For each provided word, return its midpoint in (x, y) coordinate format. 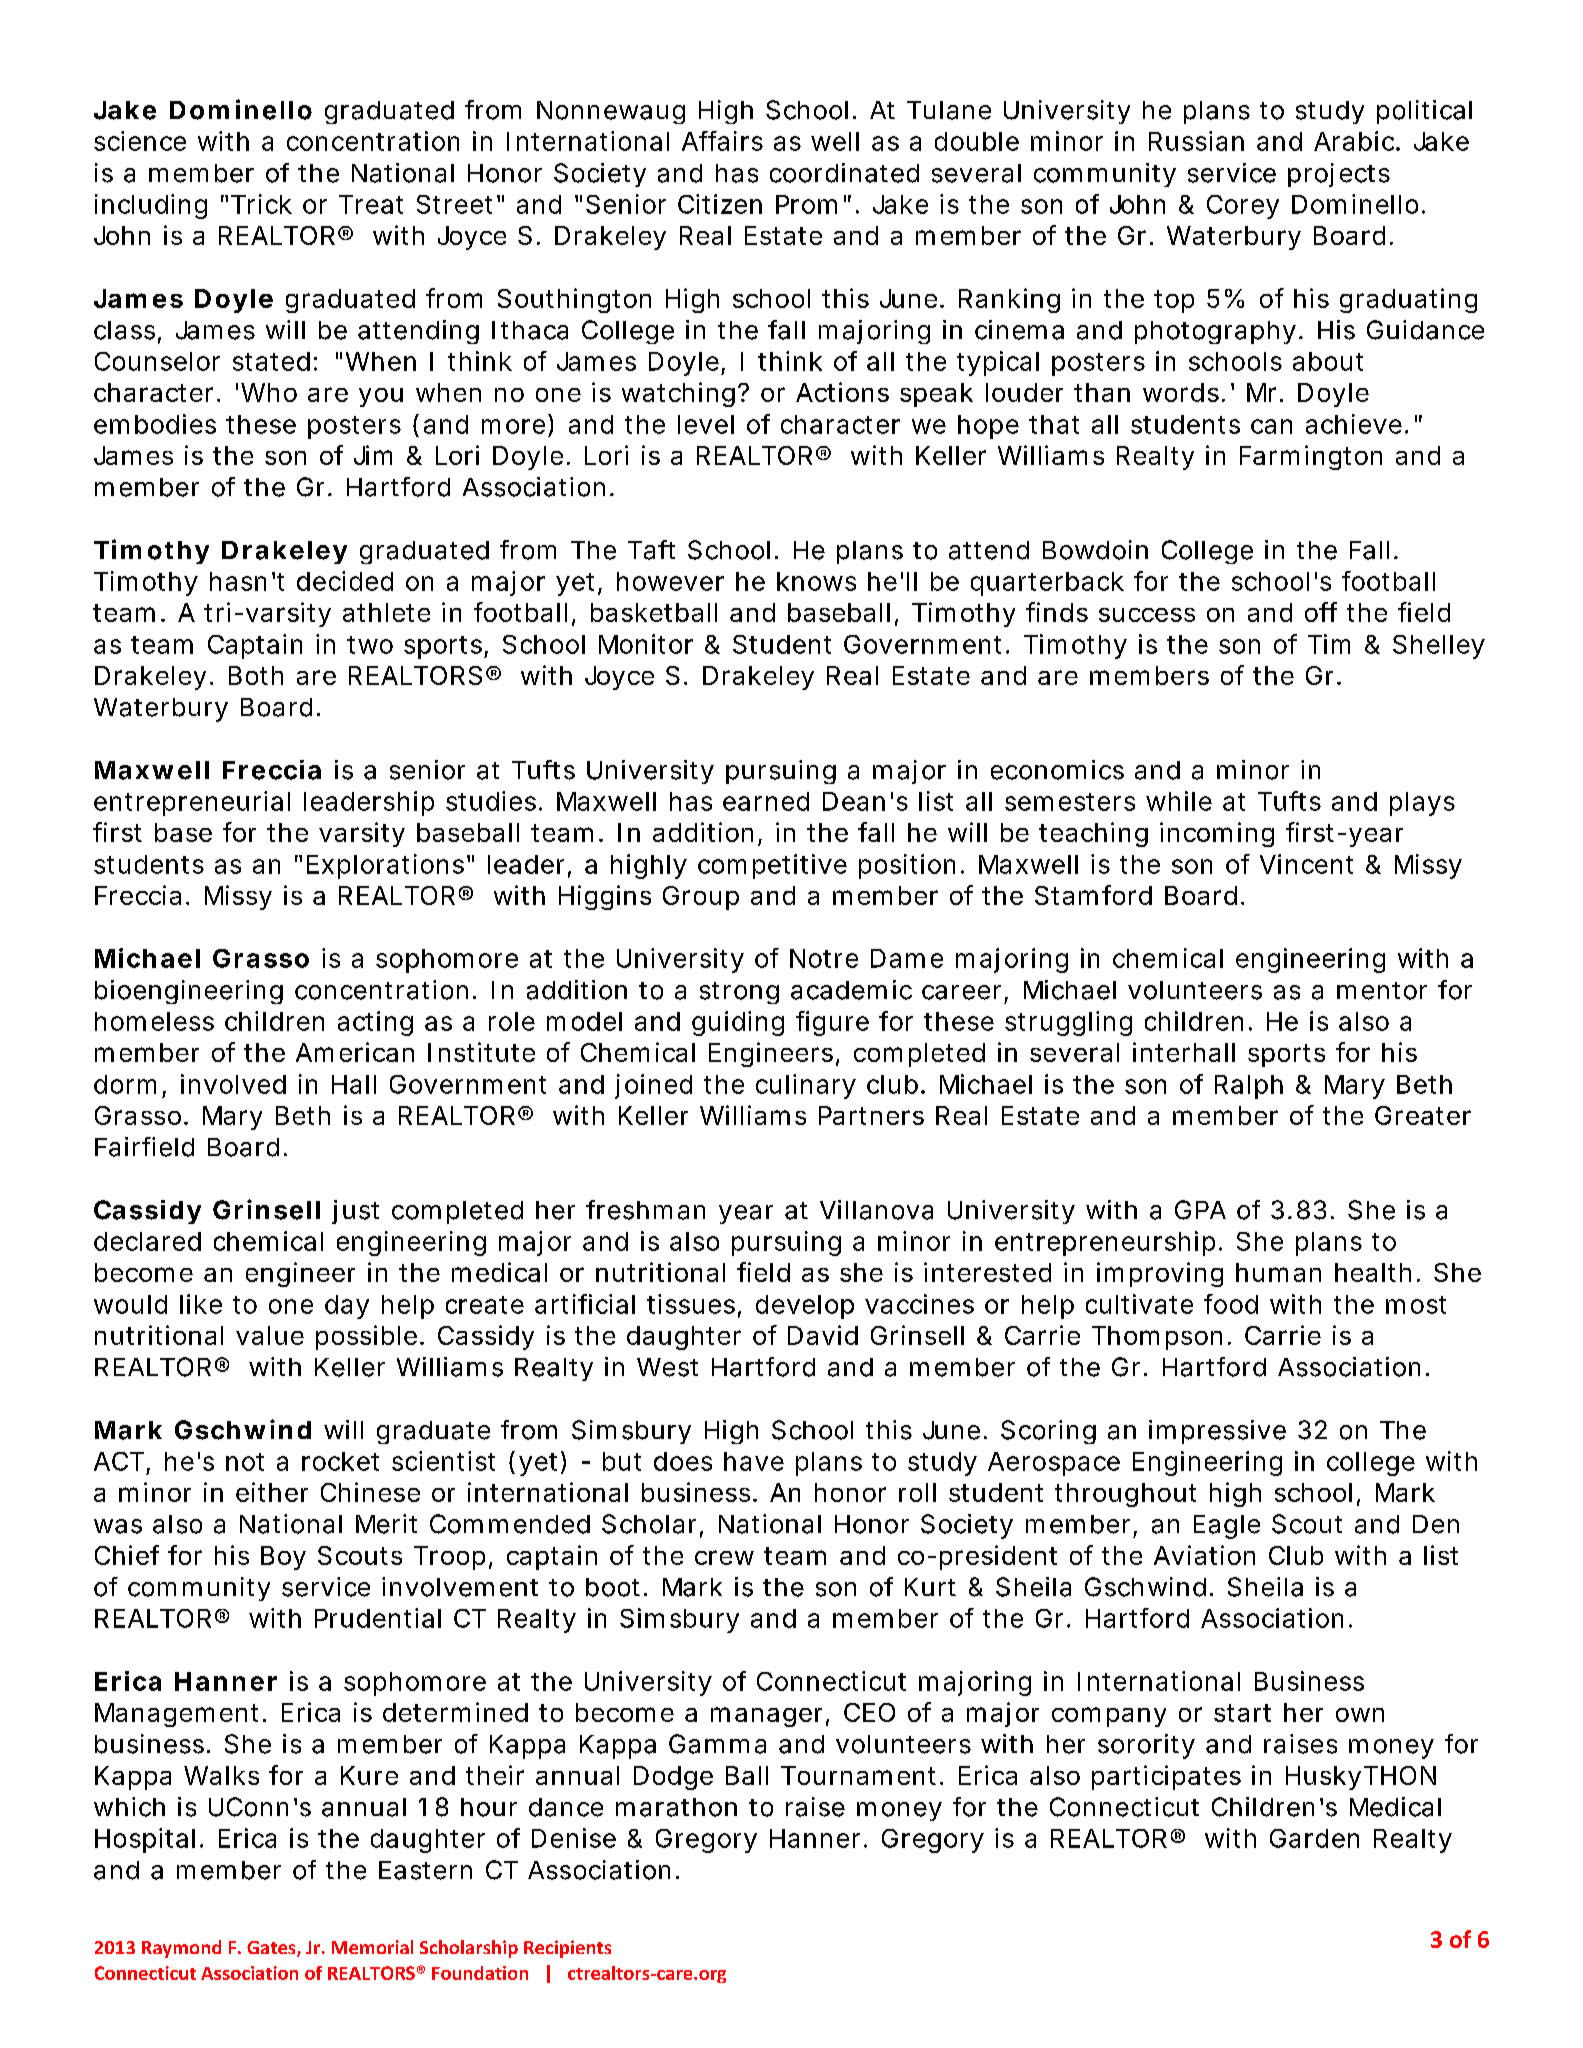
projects (1339, 175)
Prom (806, 204)
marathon (676, 1807)
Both (256, 675)
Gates (272, 1949)
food (1231, 1304)
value (270, 1335)
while (1179, 801)
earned (766, 801)
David (823, 1335)
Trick (261, 204)
